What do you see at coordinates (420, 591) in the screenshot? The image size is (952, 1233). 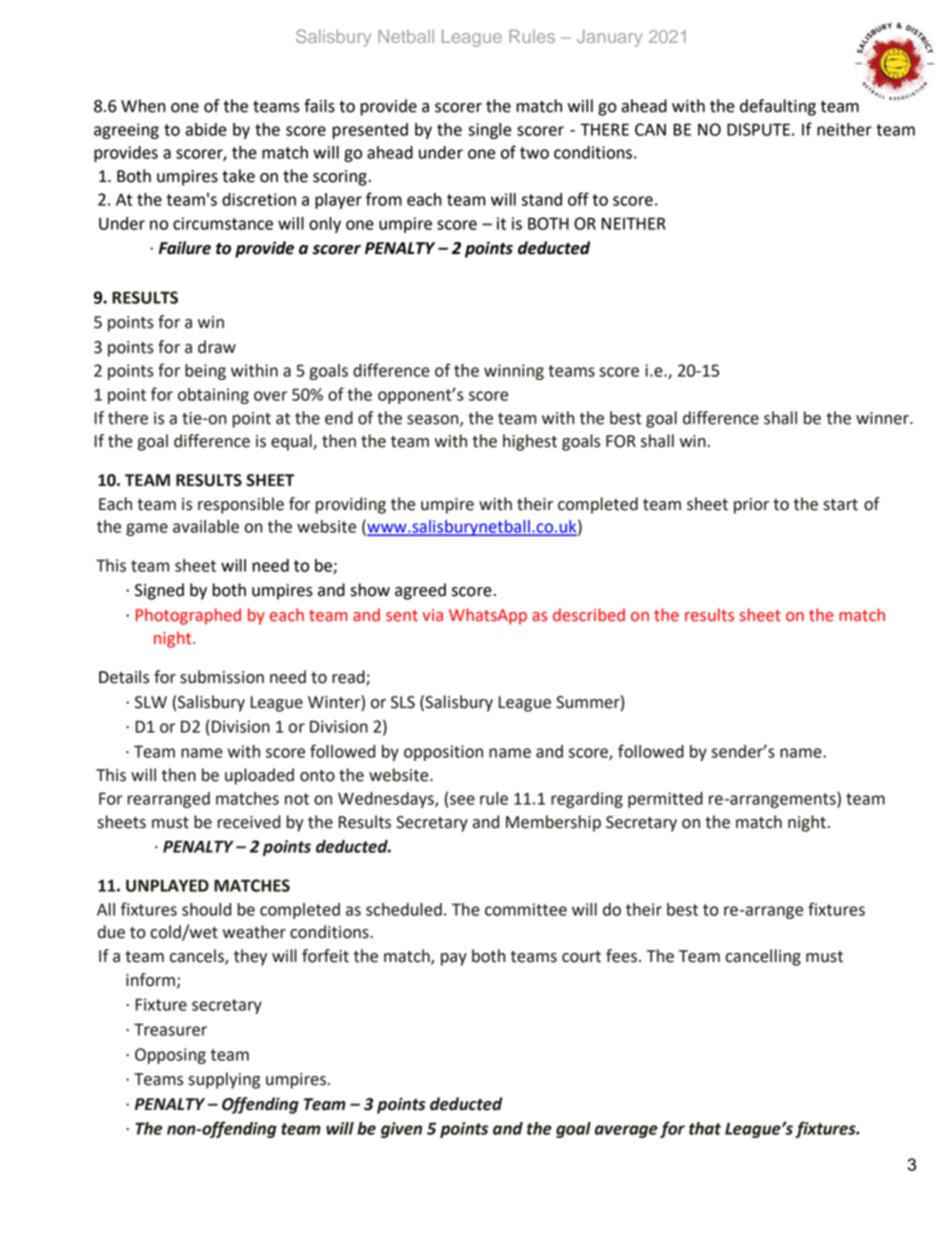 I see `agreed` at bounding box center [420, 591].
